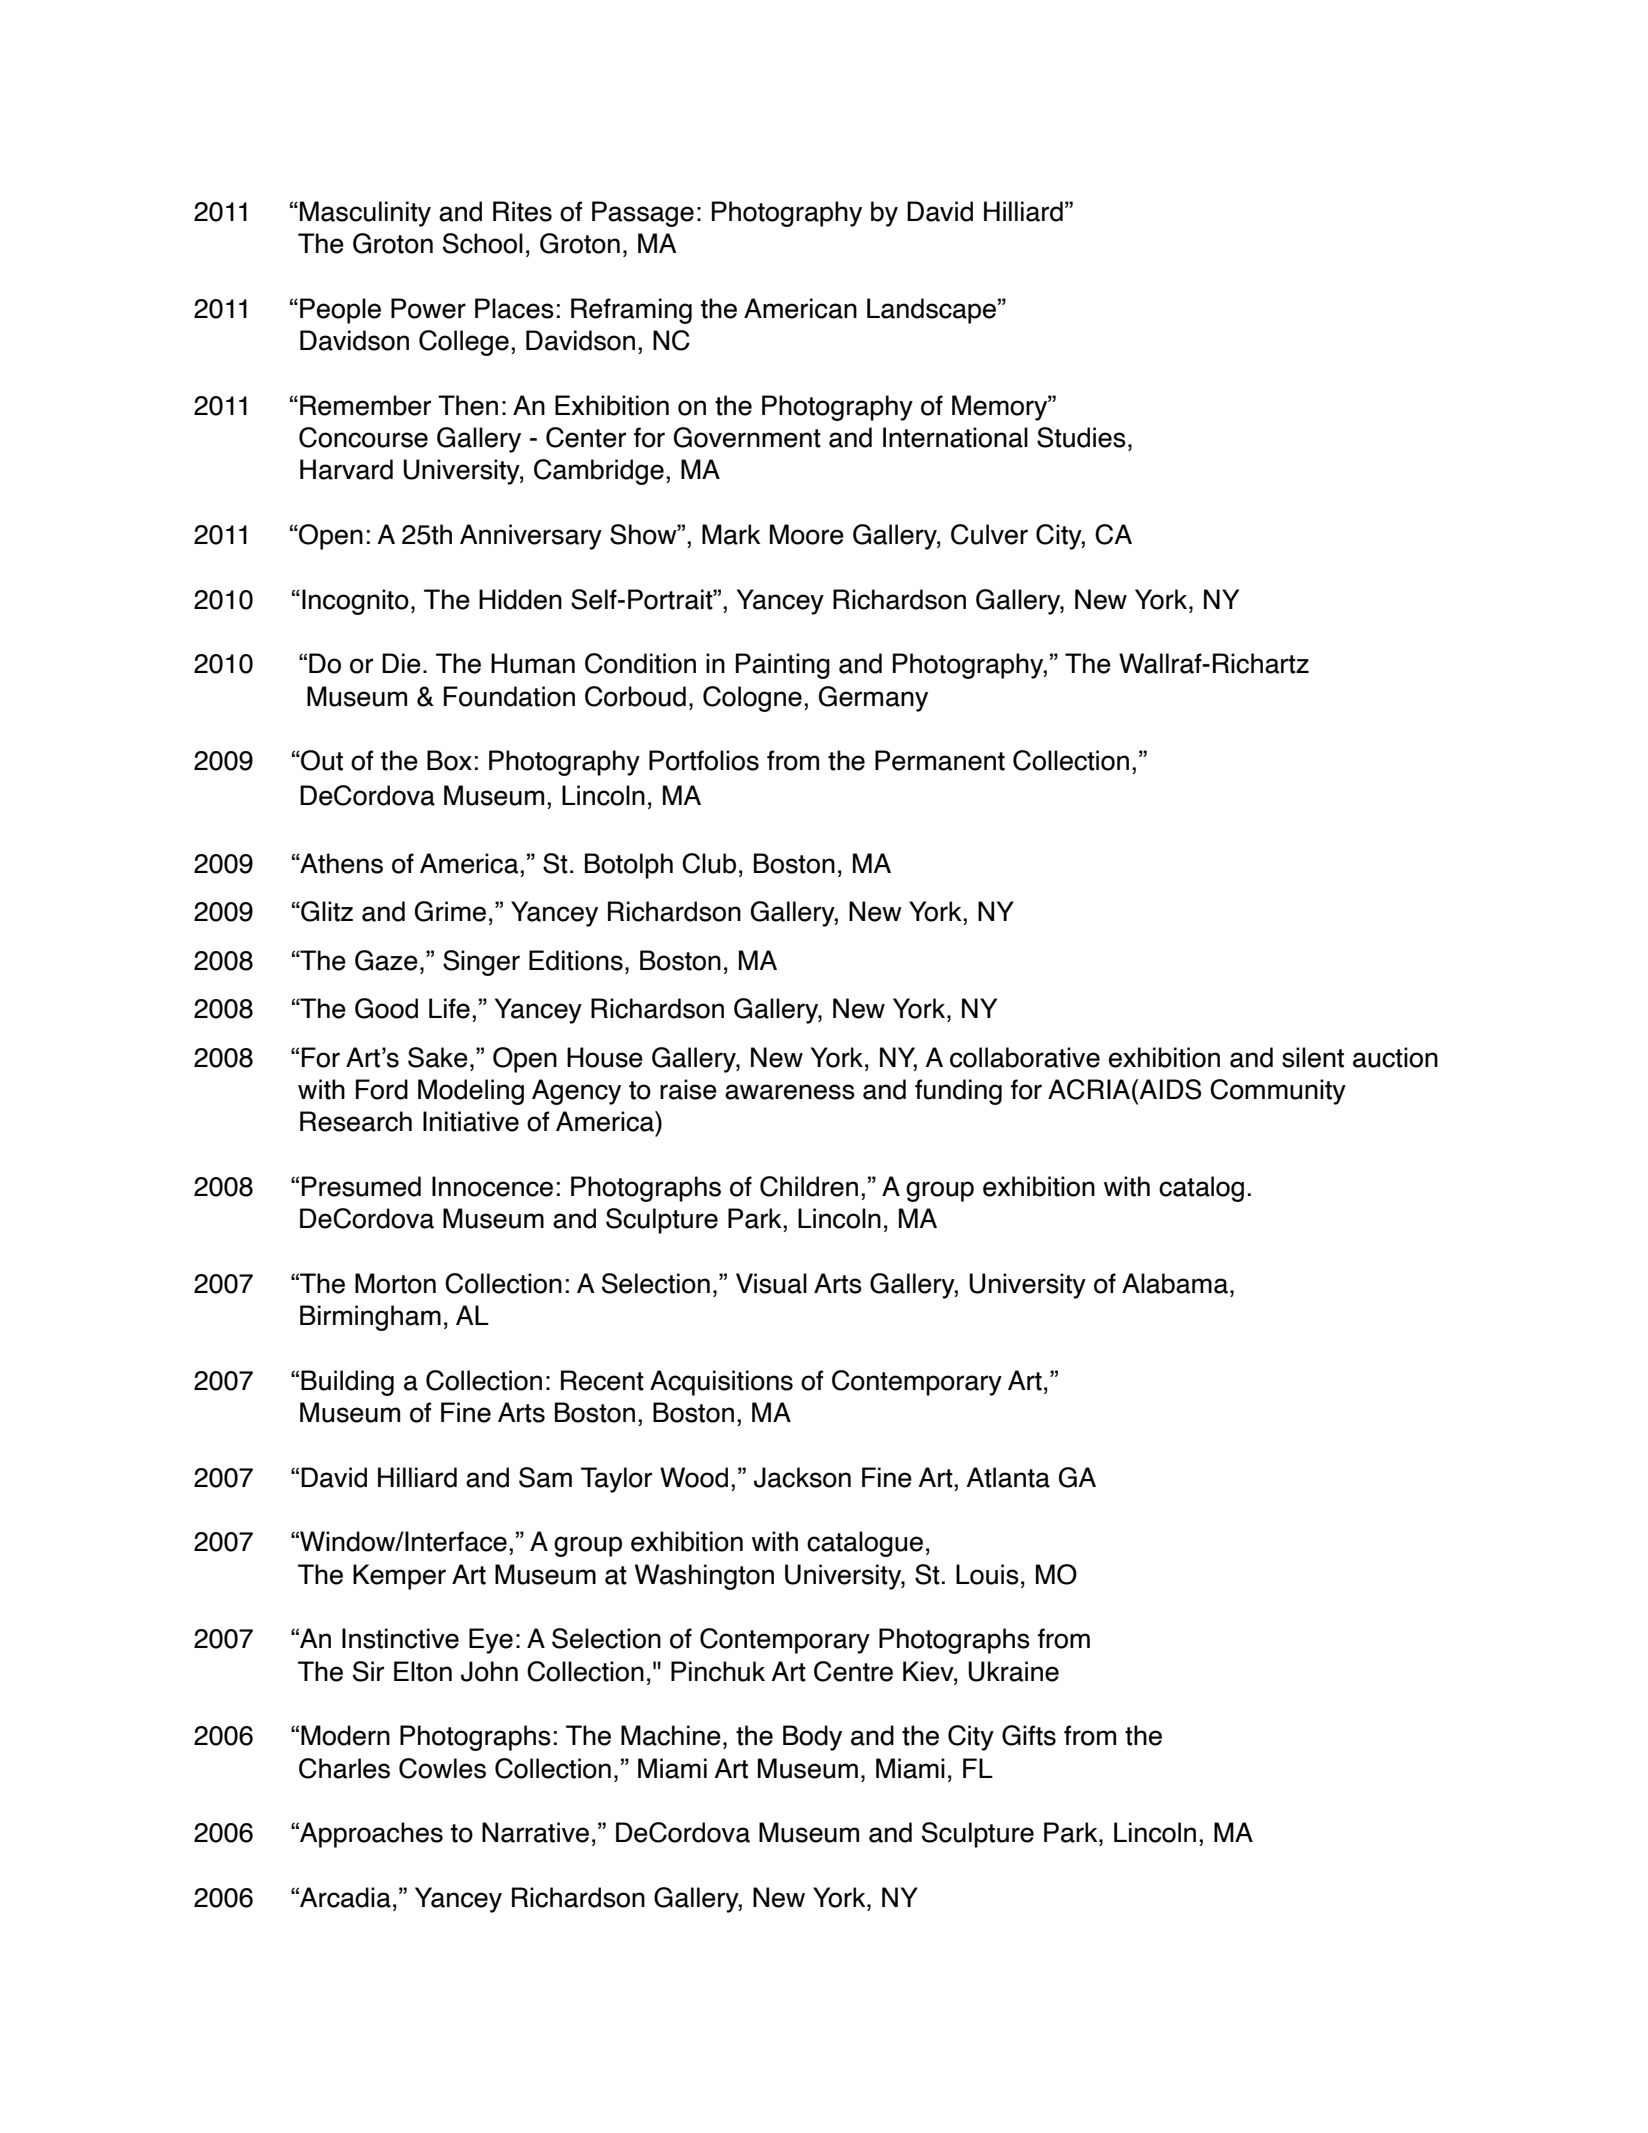  I want to click on Jackson, so click(802, 1477).
